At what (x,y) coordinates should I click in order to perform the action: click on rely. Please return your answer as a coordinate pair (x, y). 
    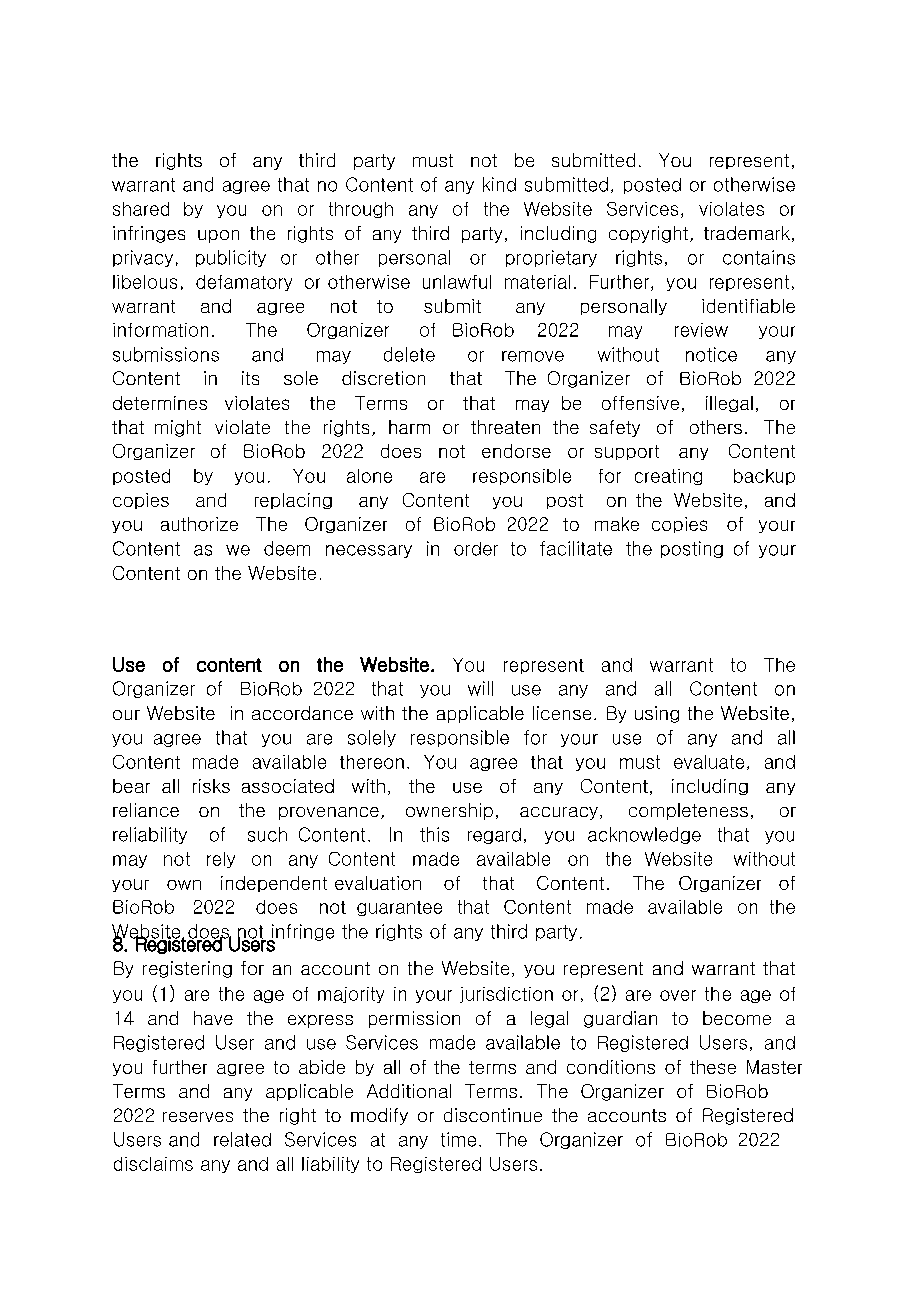
    Looking at the image, I should click on (221, 860).
